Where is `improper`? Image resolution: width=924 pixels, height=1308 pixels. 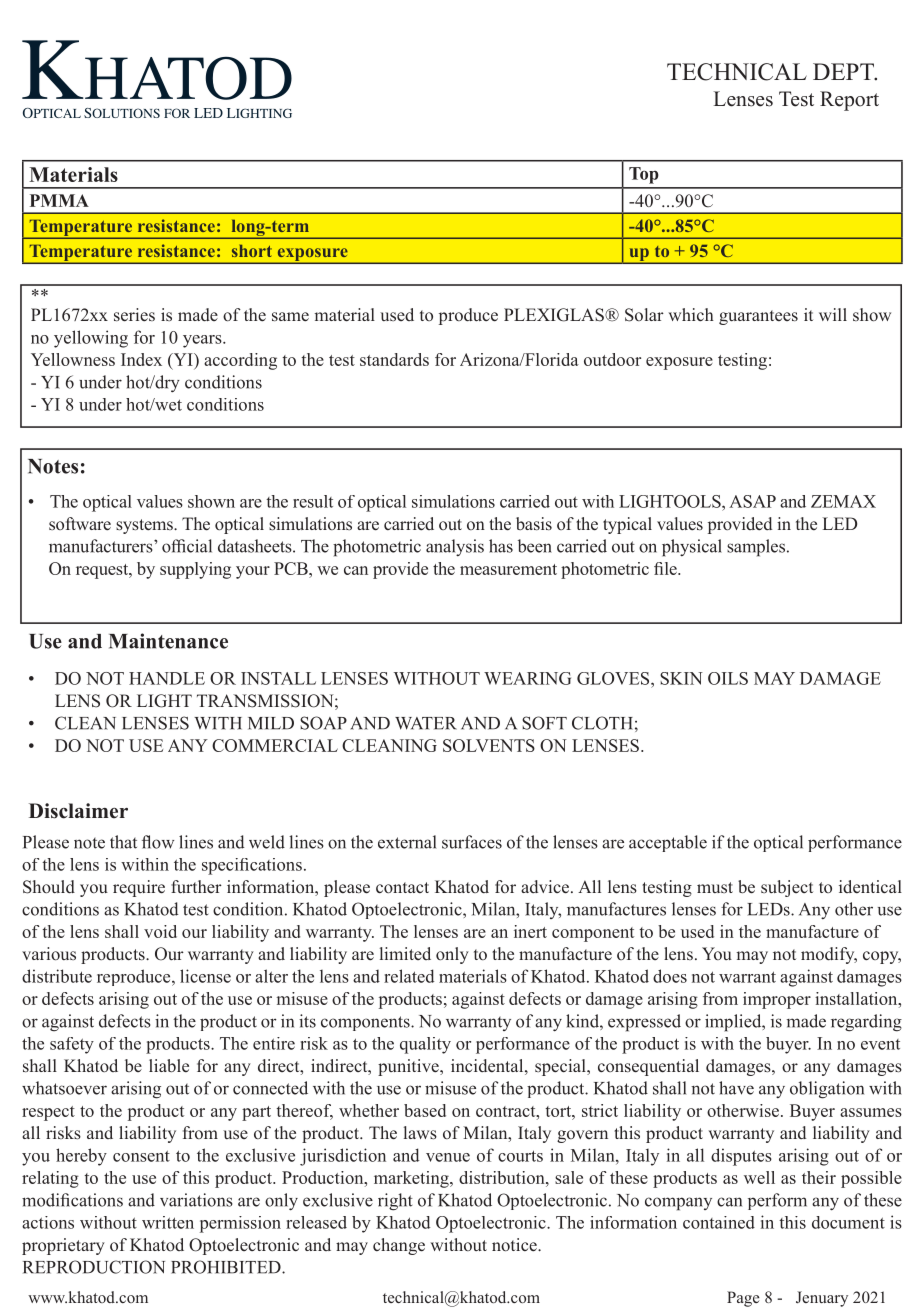 improper is located at coordinates (777, 1000).
